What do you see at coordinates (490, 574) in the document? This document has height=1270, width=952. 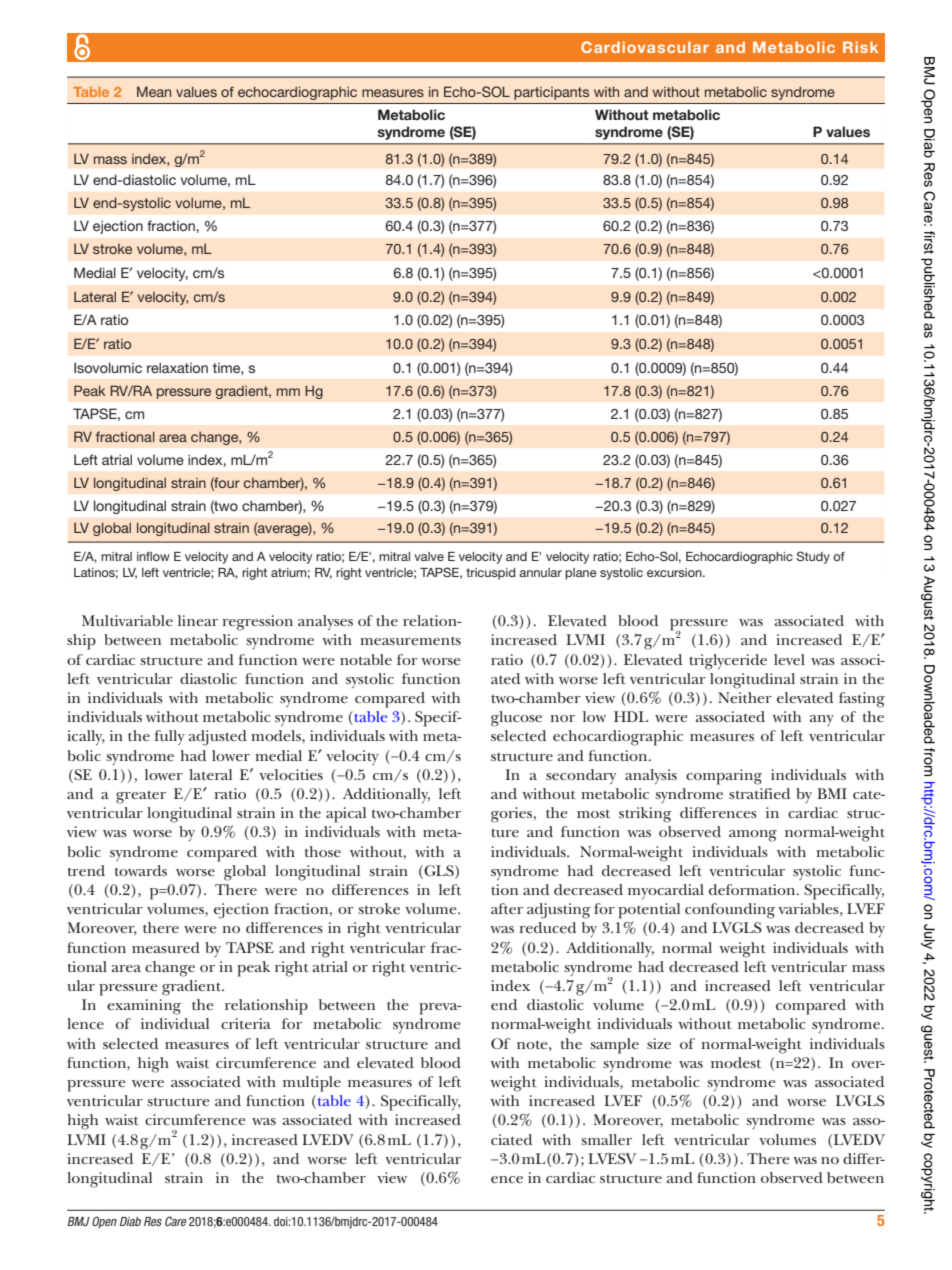 I see `tricuspid` at bounding box center [490, 574].
